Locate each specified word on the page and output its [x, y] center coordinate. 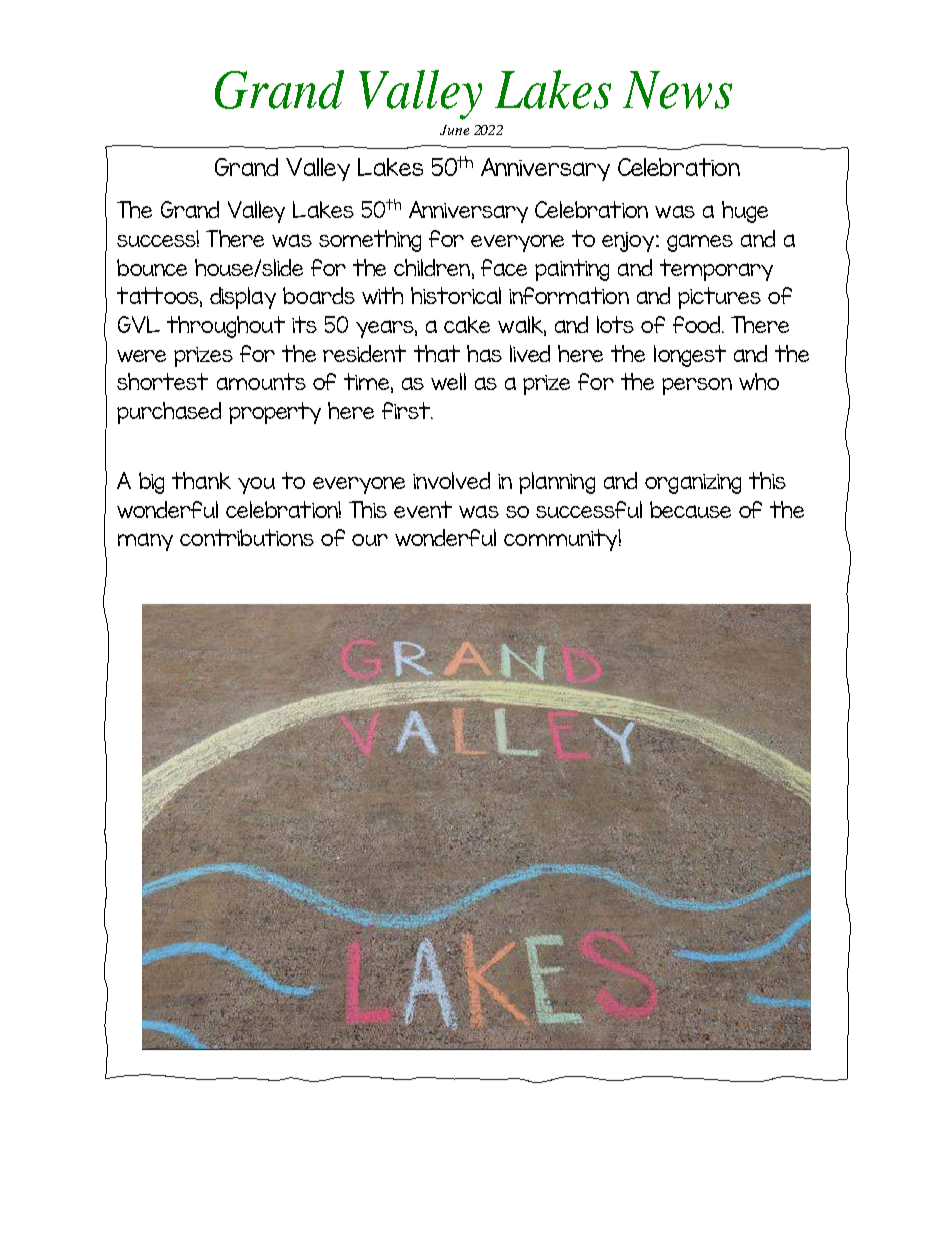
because [690, 509]
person [697, 386]
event [423, 509]
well [448, 381]
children [432, 267]
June [454, 130]
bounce [152, 267]
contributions [247, 537]
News [677, 90]
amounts [261, 381]
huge [745, 212]
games [700, 243]
